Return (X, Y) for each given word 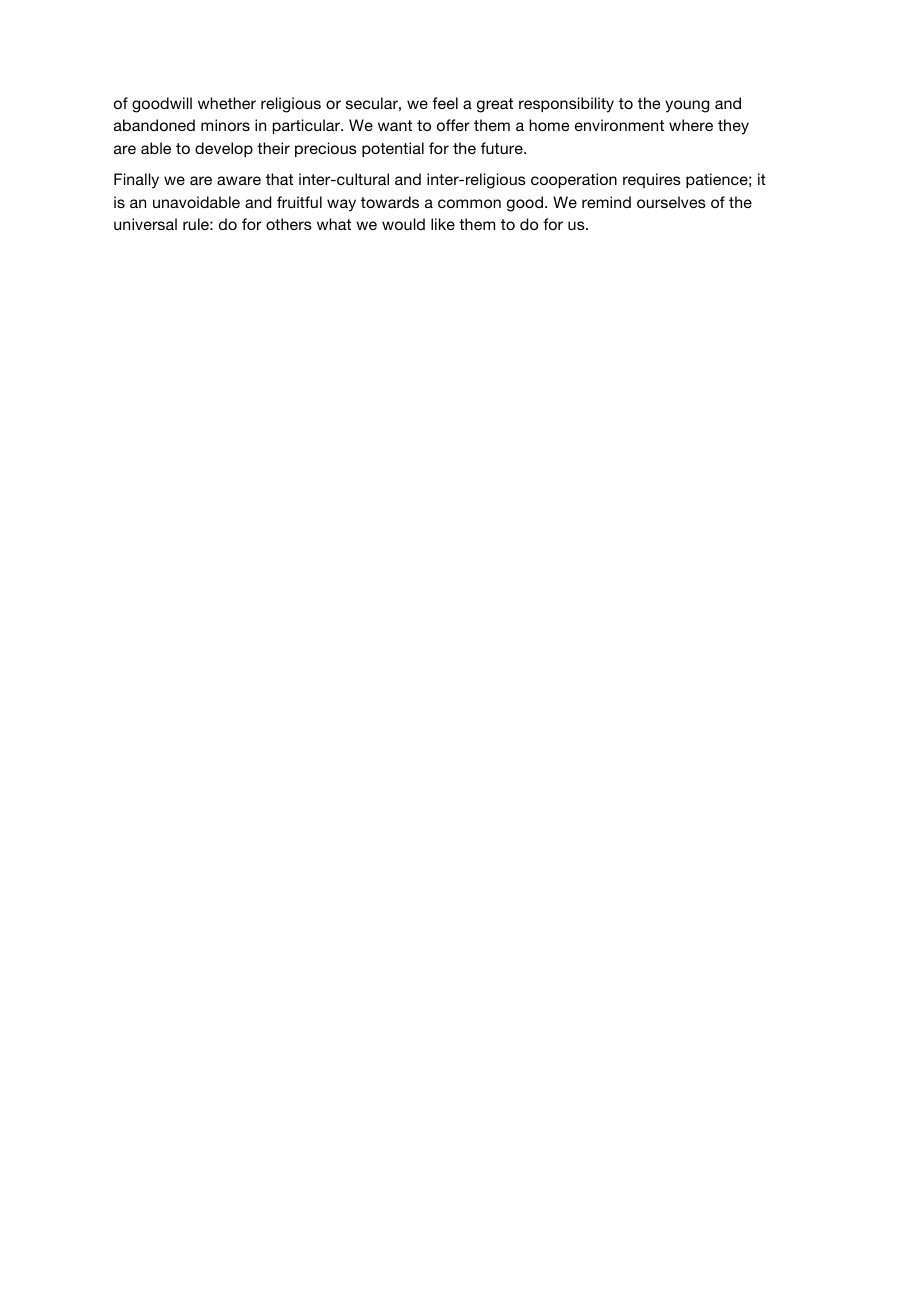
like (443, 224)
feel (445, 103)
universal (145, 224)
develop (224, 149)
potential (393, 149)
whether (227, 103)
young (687, 106)
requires (652, 180)
